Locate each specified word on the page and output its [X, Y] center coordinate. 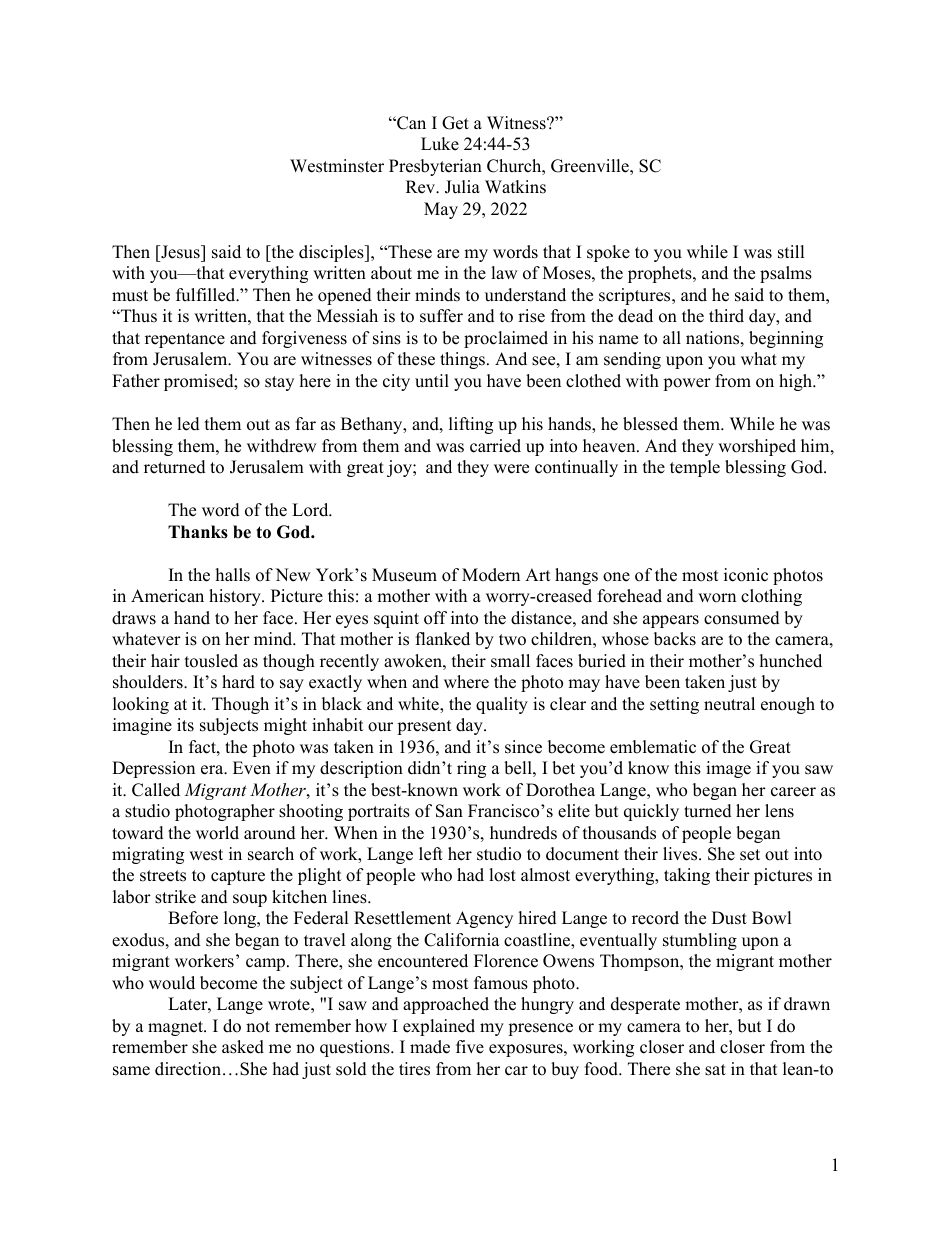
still [791, 252]
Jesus [180, 252]
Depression [153, 769]
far [306, 423]
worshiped [757, 447]
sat [715, 1070]
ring [471, 769]
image [728, 769]
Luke [440, 144]
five [470, 1047]
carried [495, 446]
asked [243, 1047]
